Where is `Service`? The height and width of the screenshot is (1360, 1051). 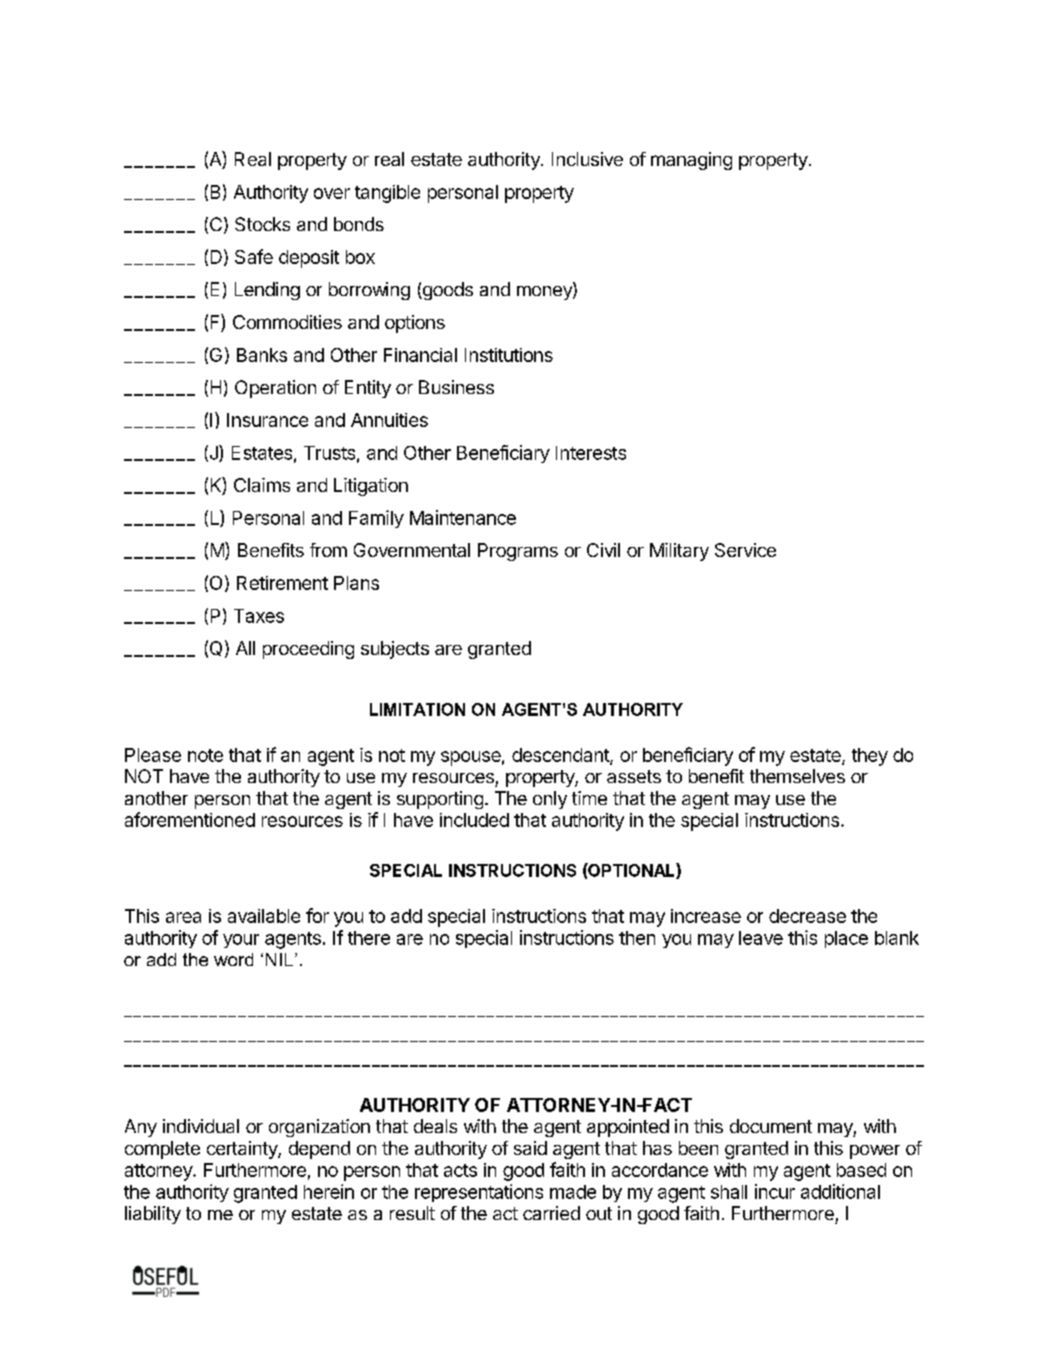 Service is located at coordinates (745, 550).
